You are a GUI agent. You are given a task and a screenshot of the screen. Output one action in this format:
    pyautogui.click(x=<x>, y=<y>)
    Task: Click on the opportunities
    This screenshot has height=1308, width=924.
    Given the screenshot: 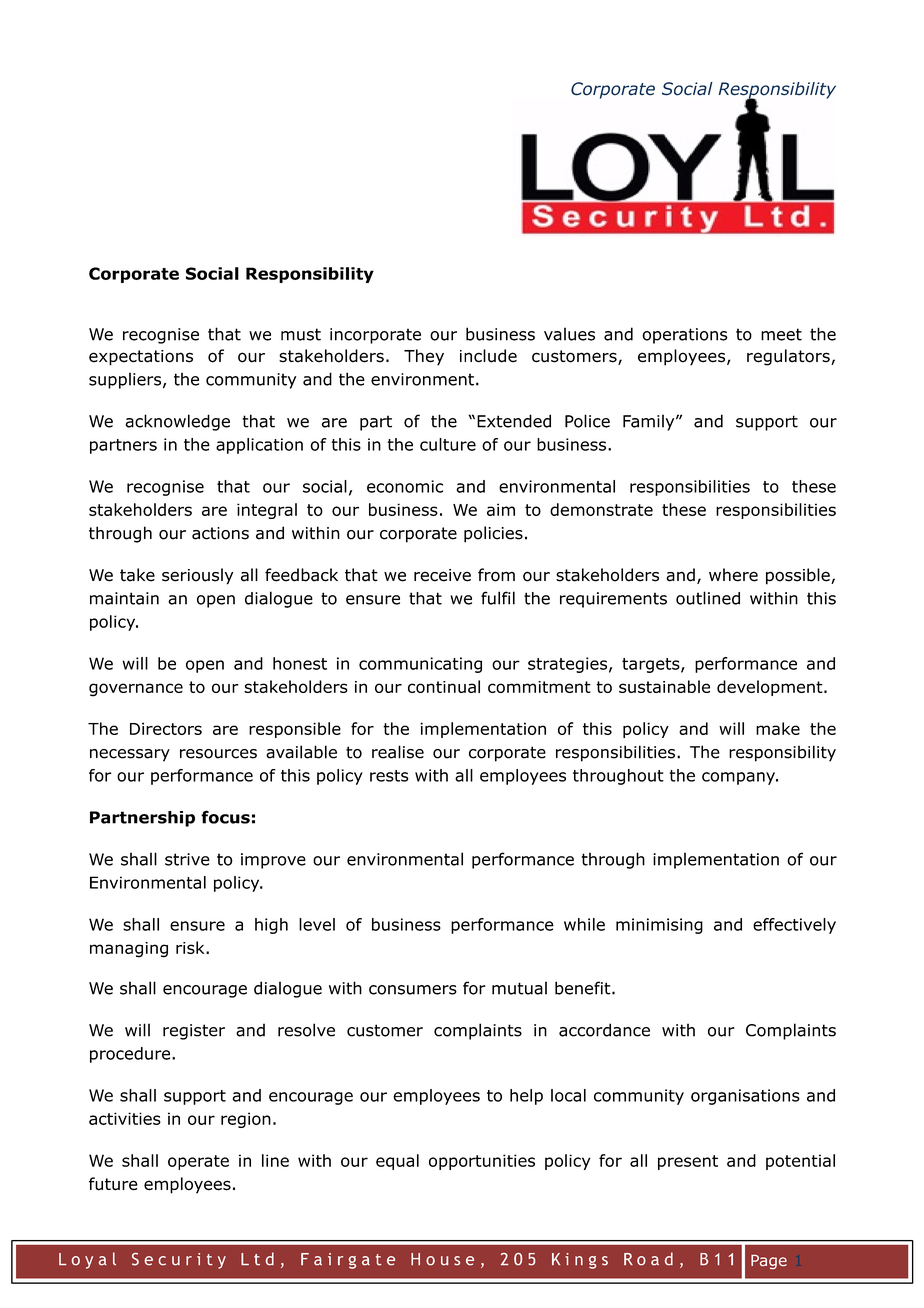 What is the action you would take?
    pyautogui.click(x=482, y=1162)
